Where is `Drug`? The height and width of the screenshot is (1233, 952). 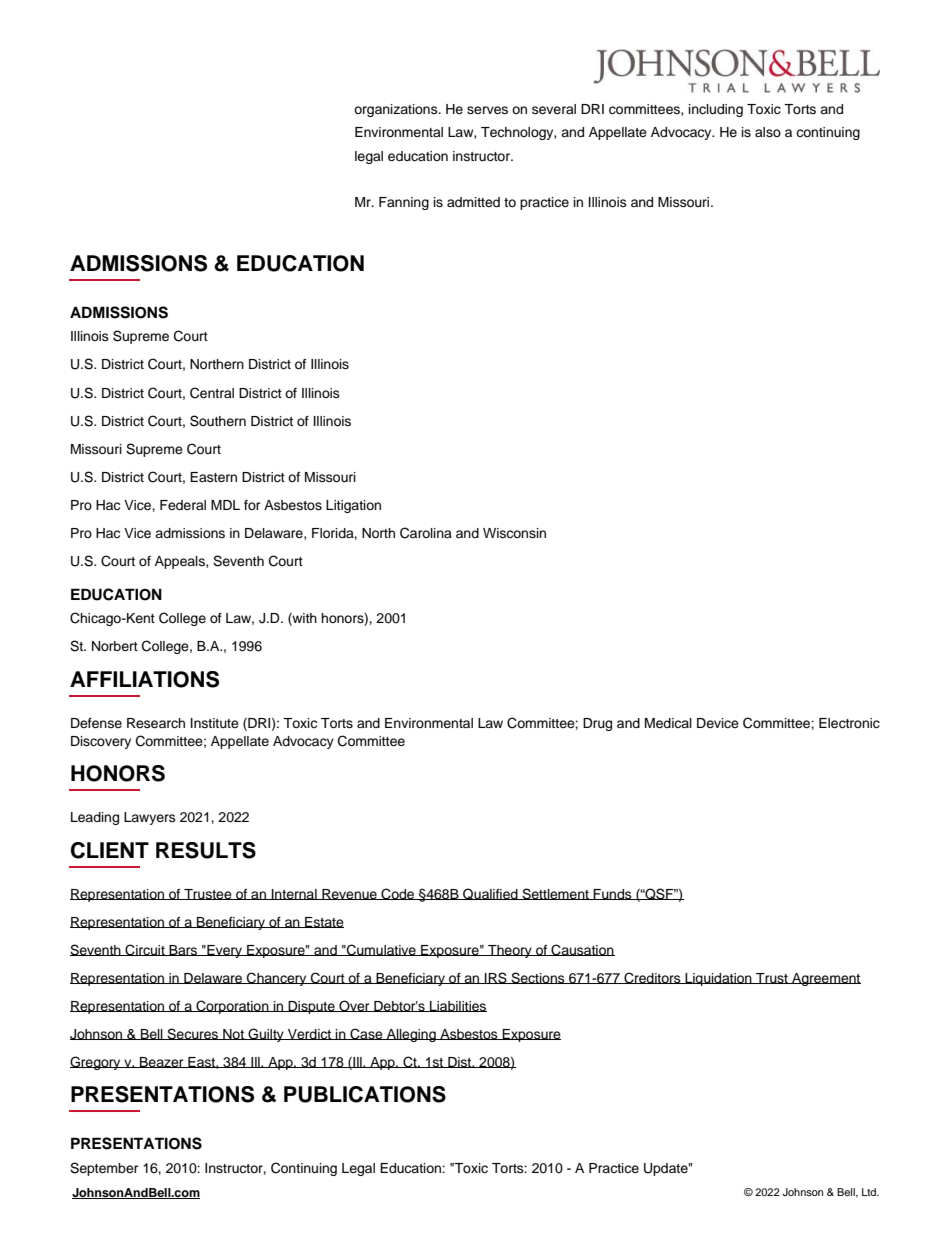
Drug is located at coordinates (597, 724).
